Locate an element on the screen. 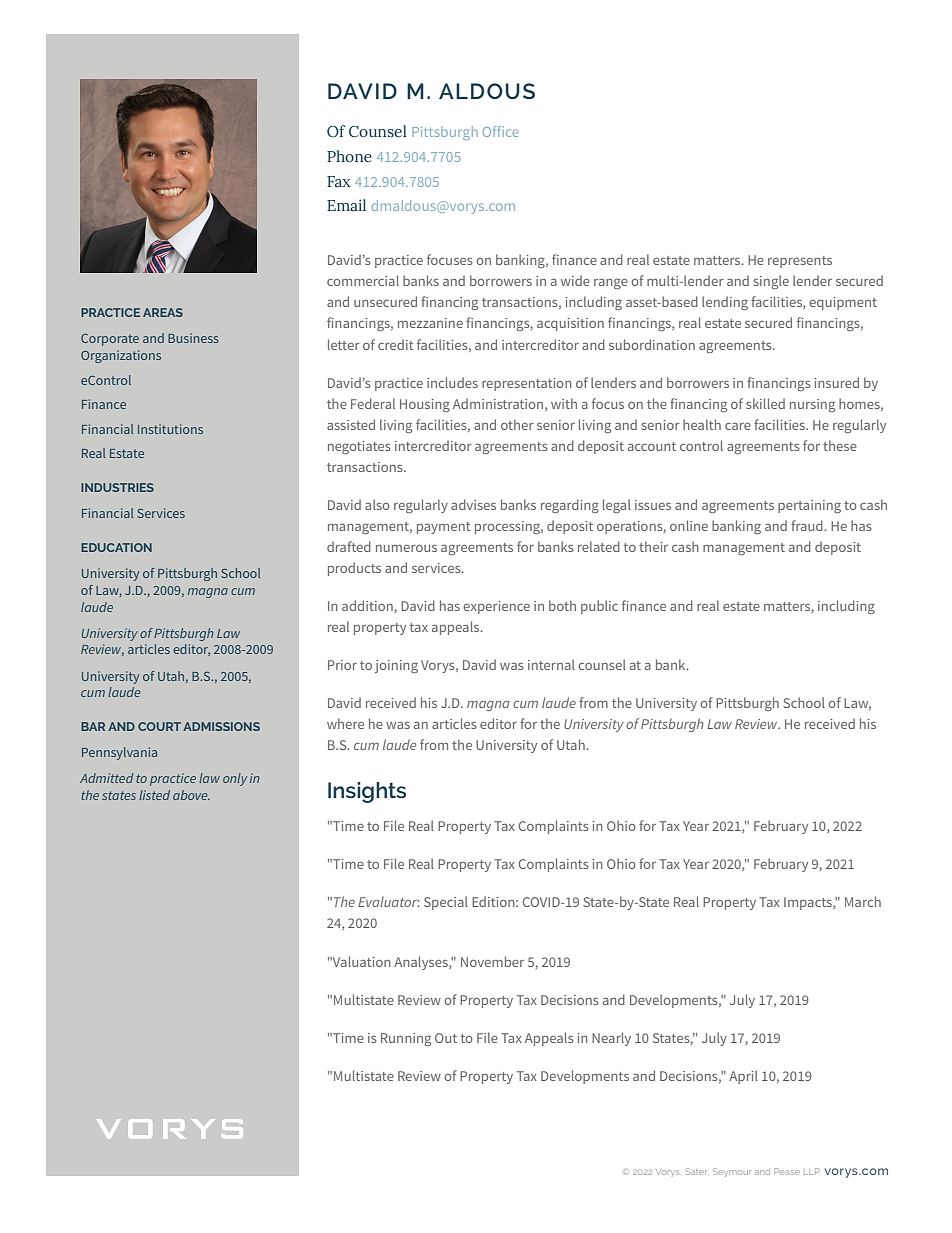 The width and height of the screenshot is (952, 1233). Office is located at coordinates (501, 131).
